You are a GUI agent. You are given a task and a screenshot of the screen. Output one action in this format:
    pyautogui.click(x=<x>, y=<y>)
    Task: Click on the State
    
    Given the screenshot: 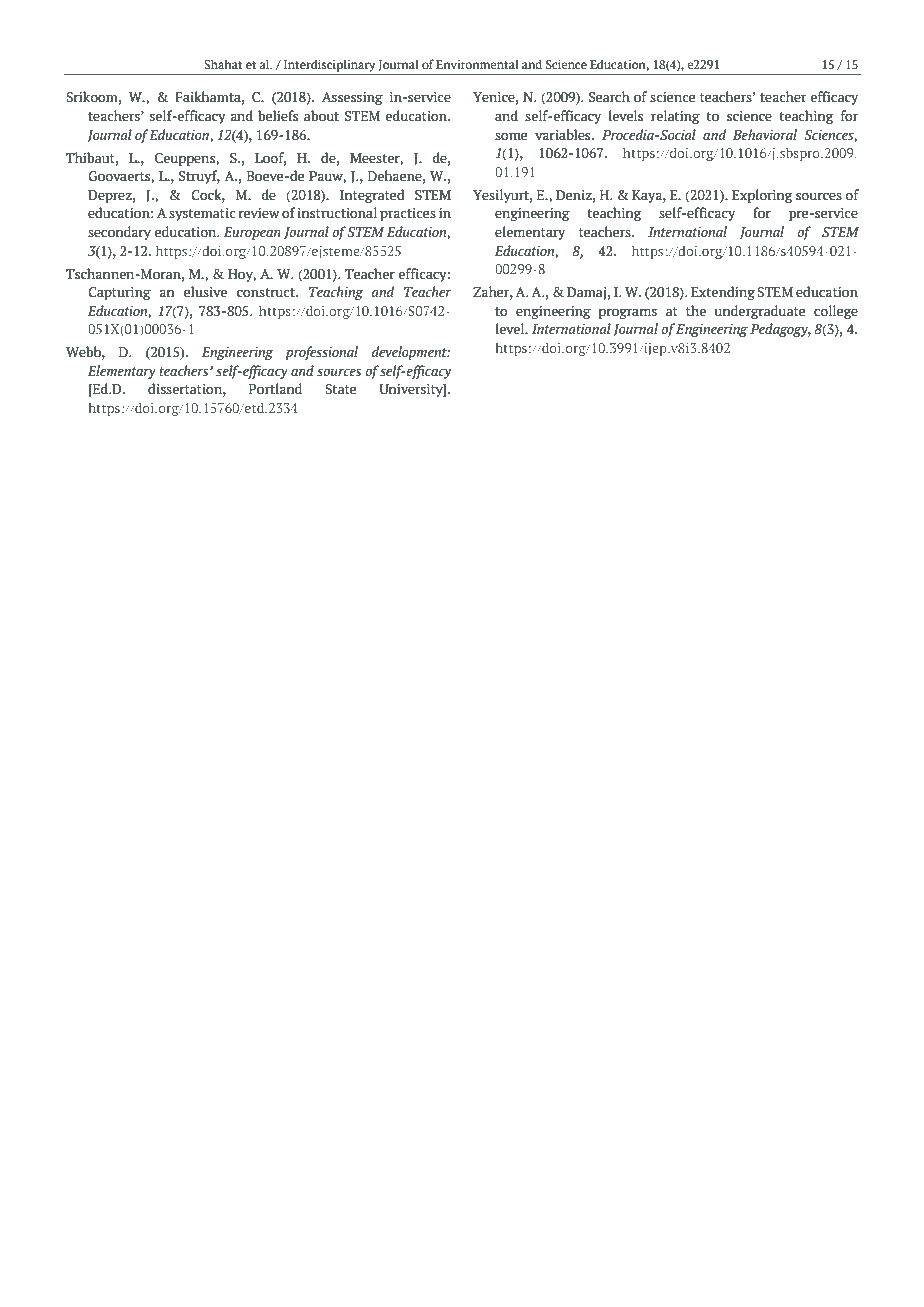 What is the action you would take?
    pyautogui.click(x=340, y=389)
